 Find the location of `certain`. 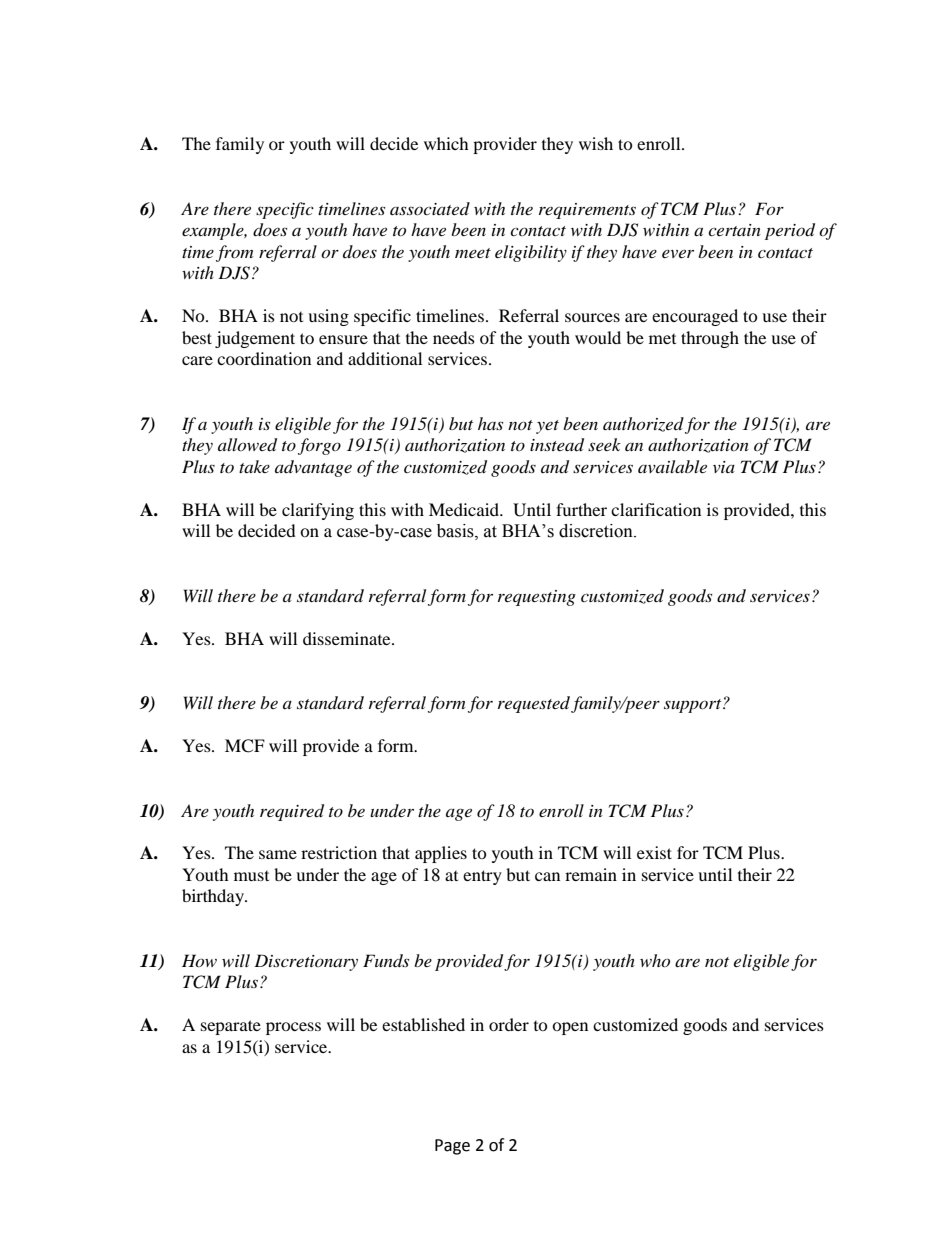

certain is located at coordinates (734, 230).
